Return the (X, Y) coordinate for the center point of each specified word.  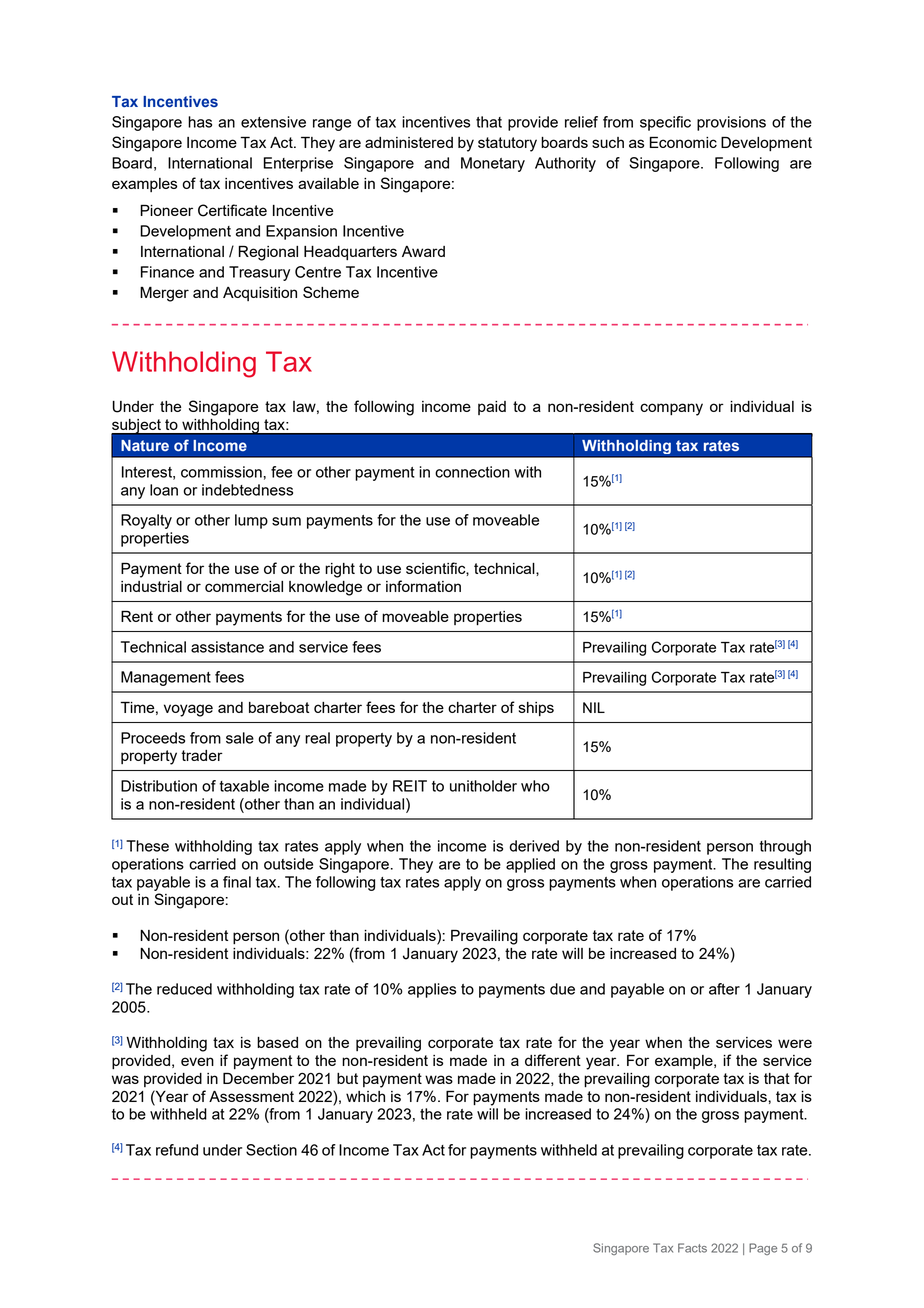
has (200, 122)
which (365, 1096)
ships (536, 709)
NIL (594, 707)
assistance (227, 647)
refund (177, 1150)
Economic (683, 142)
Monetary (493, 164)
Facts (692, 1248)
